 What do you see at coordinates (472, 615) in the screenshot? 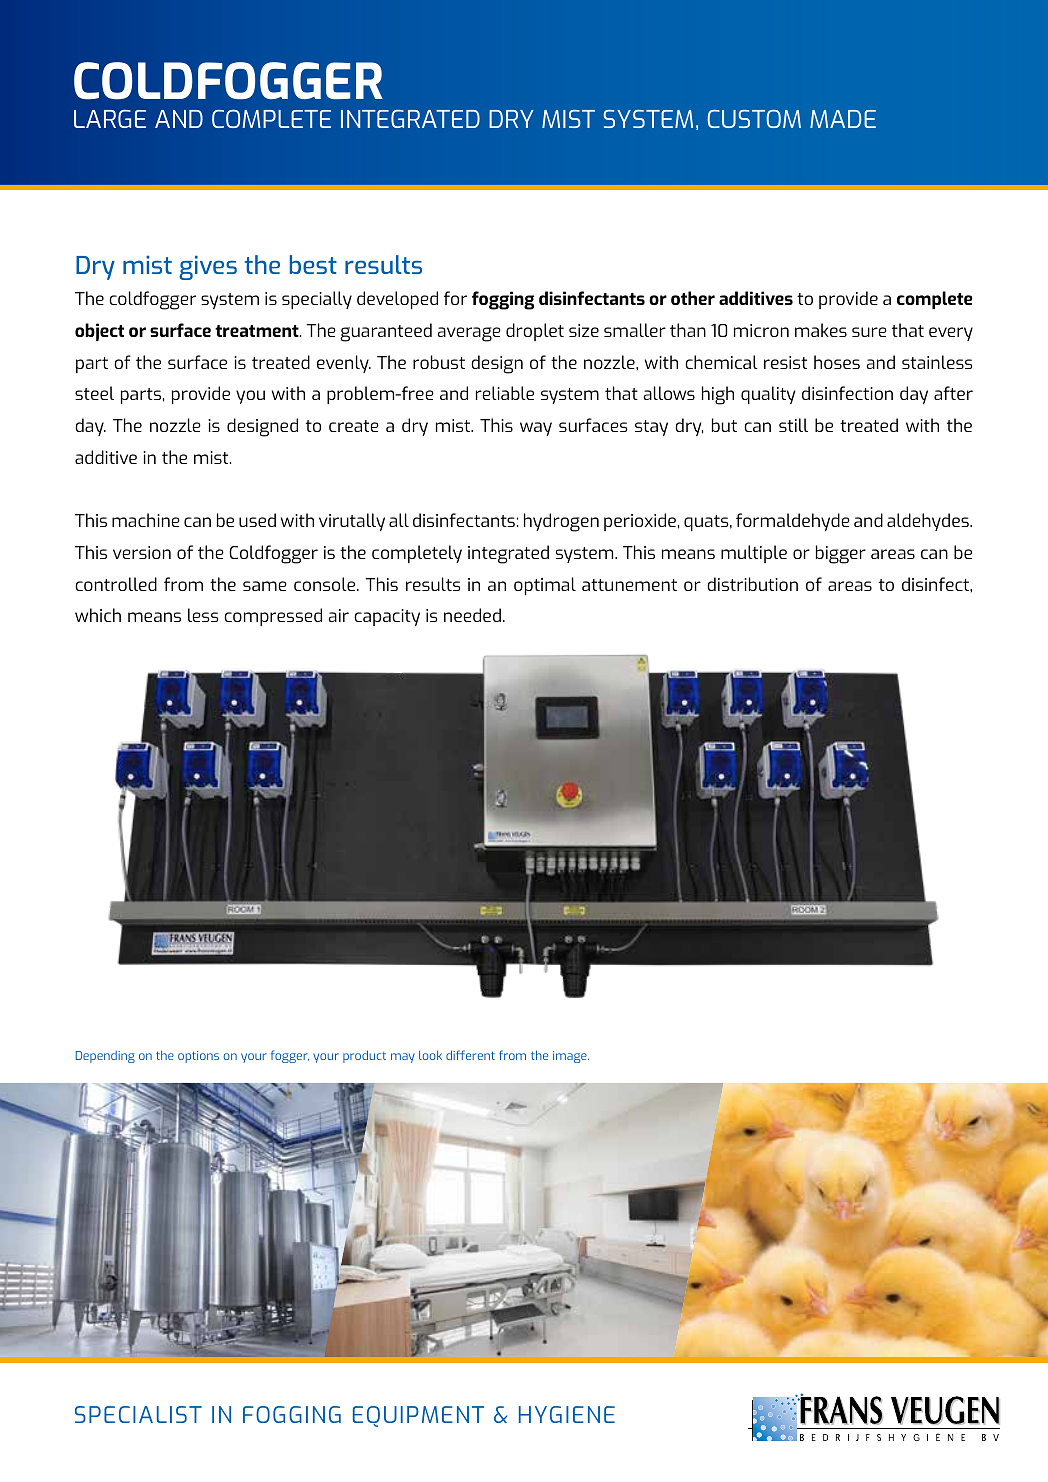
I see `needed` at bounding box center [472, 615].
